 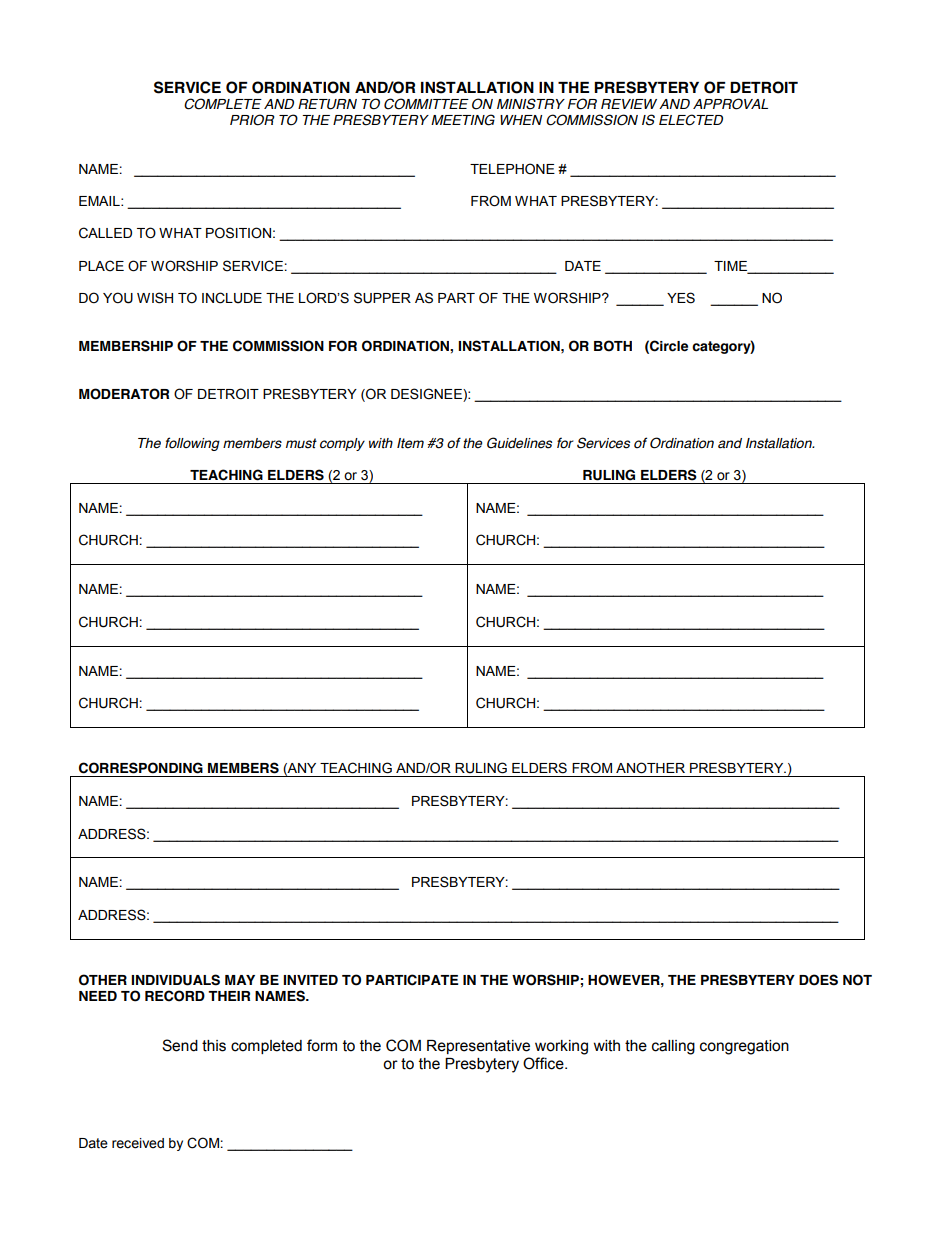 I want to click on received, so click(x=138, y=1143).
